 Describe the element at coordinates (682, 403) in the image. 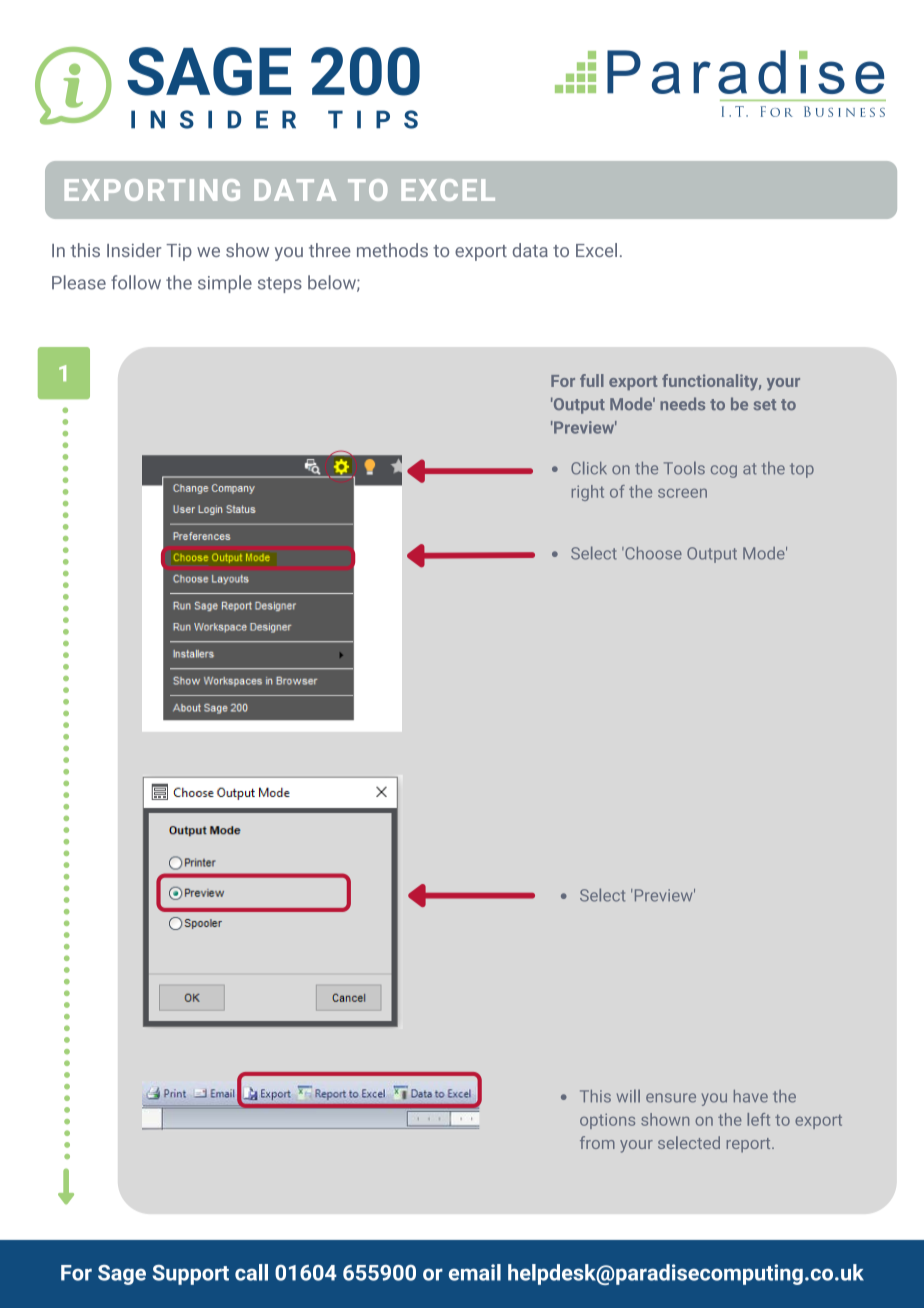

I see `needs` at that location.
